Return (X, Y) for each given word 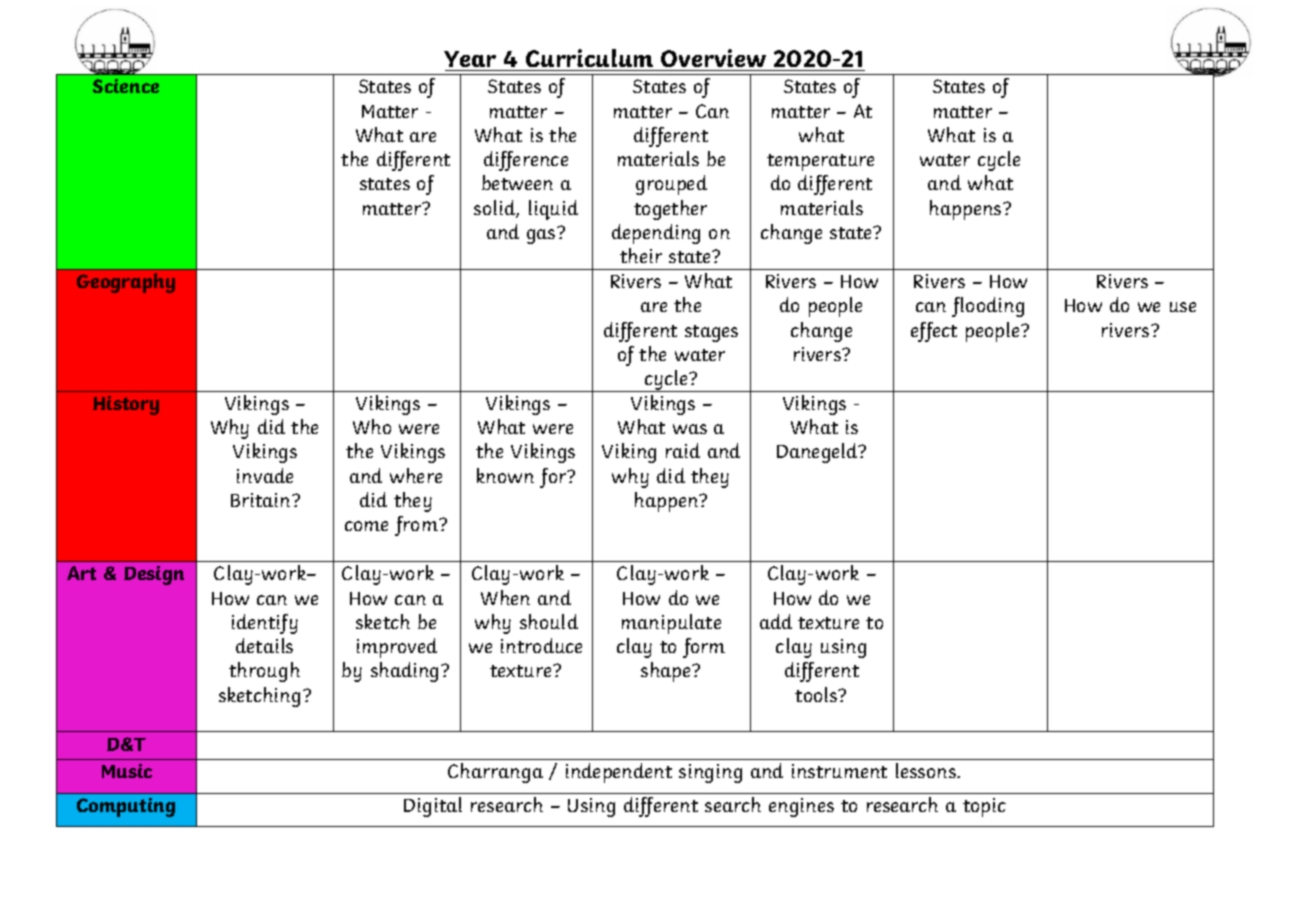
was (690, 429)
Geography (126, 283)
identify (265, 624)
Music (127, 771)
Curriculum (590, 60)
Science (126, 86)
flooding (988, 307)
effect (934, 332)
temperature (820, 162)
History (126, 405)
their (641, 255)
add (776, 621)
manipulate (671, 624)
